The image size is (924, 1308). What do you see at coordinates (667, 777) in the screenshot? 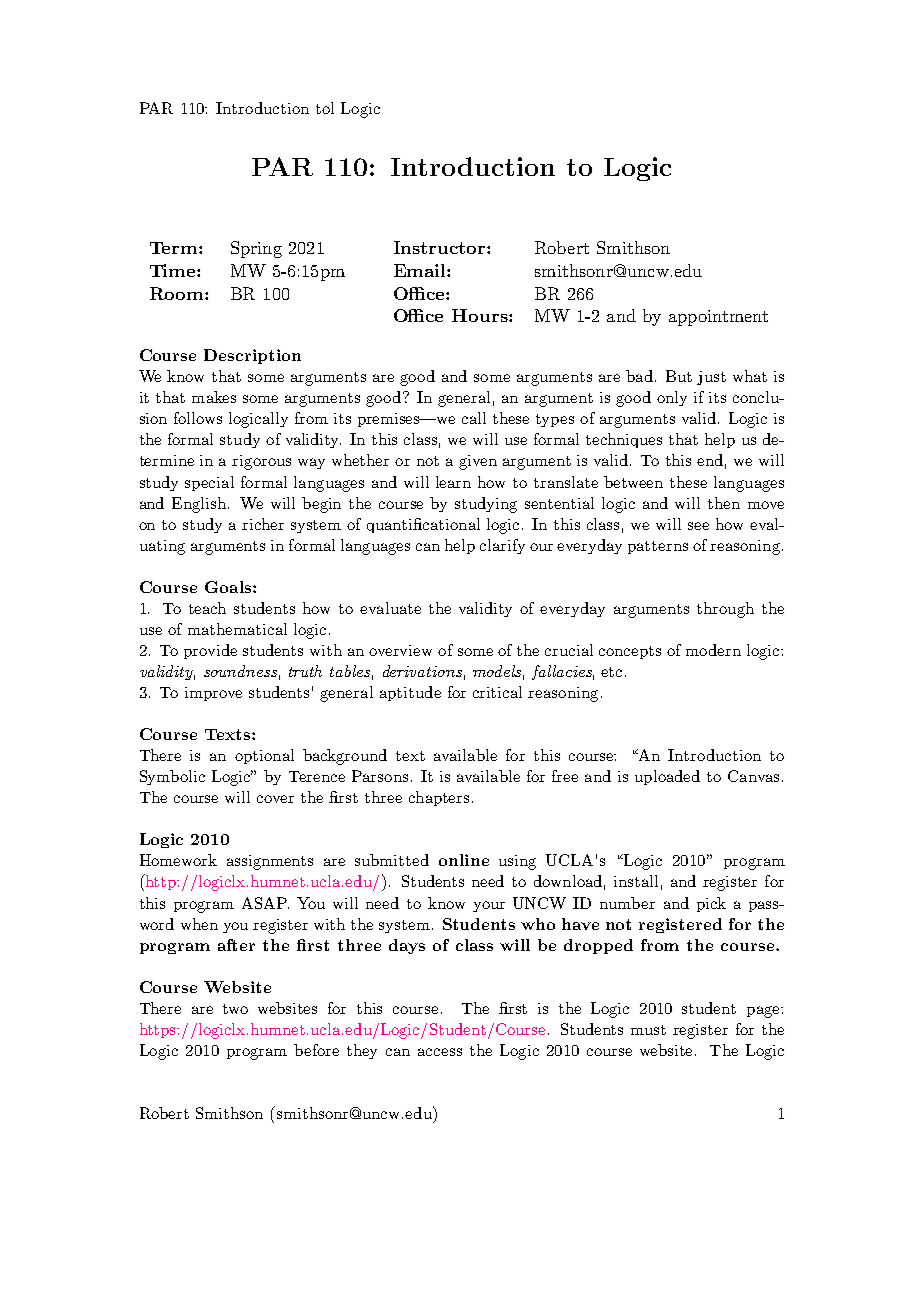
I see `uploaded` at bounding box center [667, 777].
